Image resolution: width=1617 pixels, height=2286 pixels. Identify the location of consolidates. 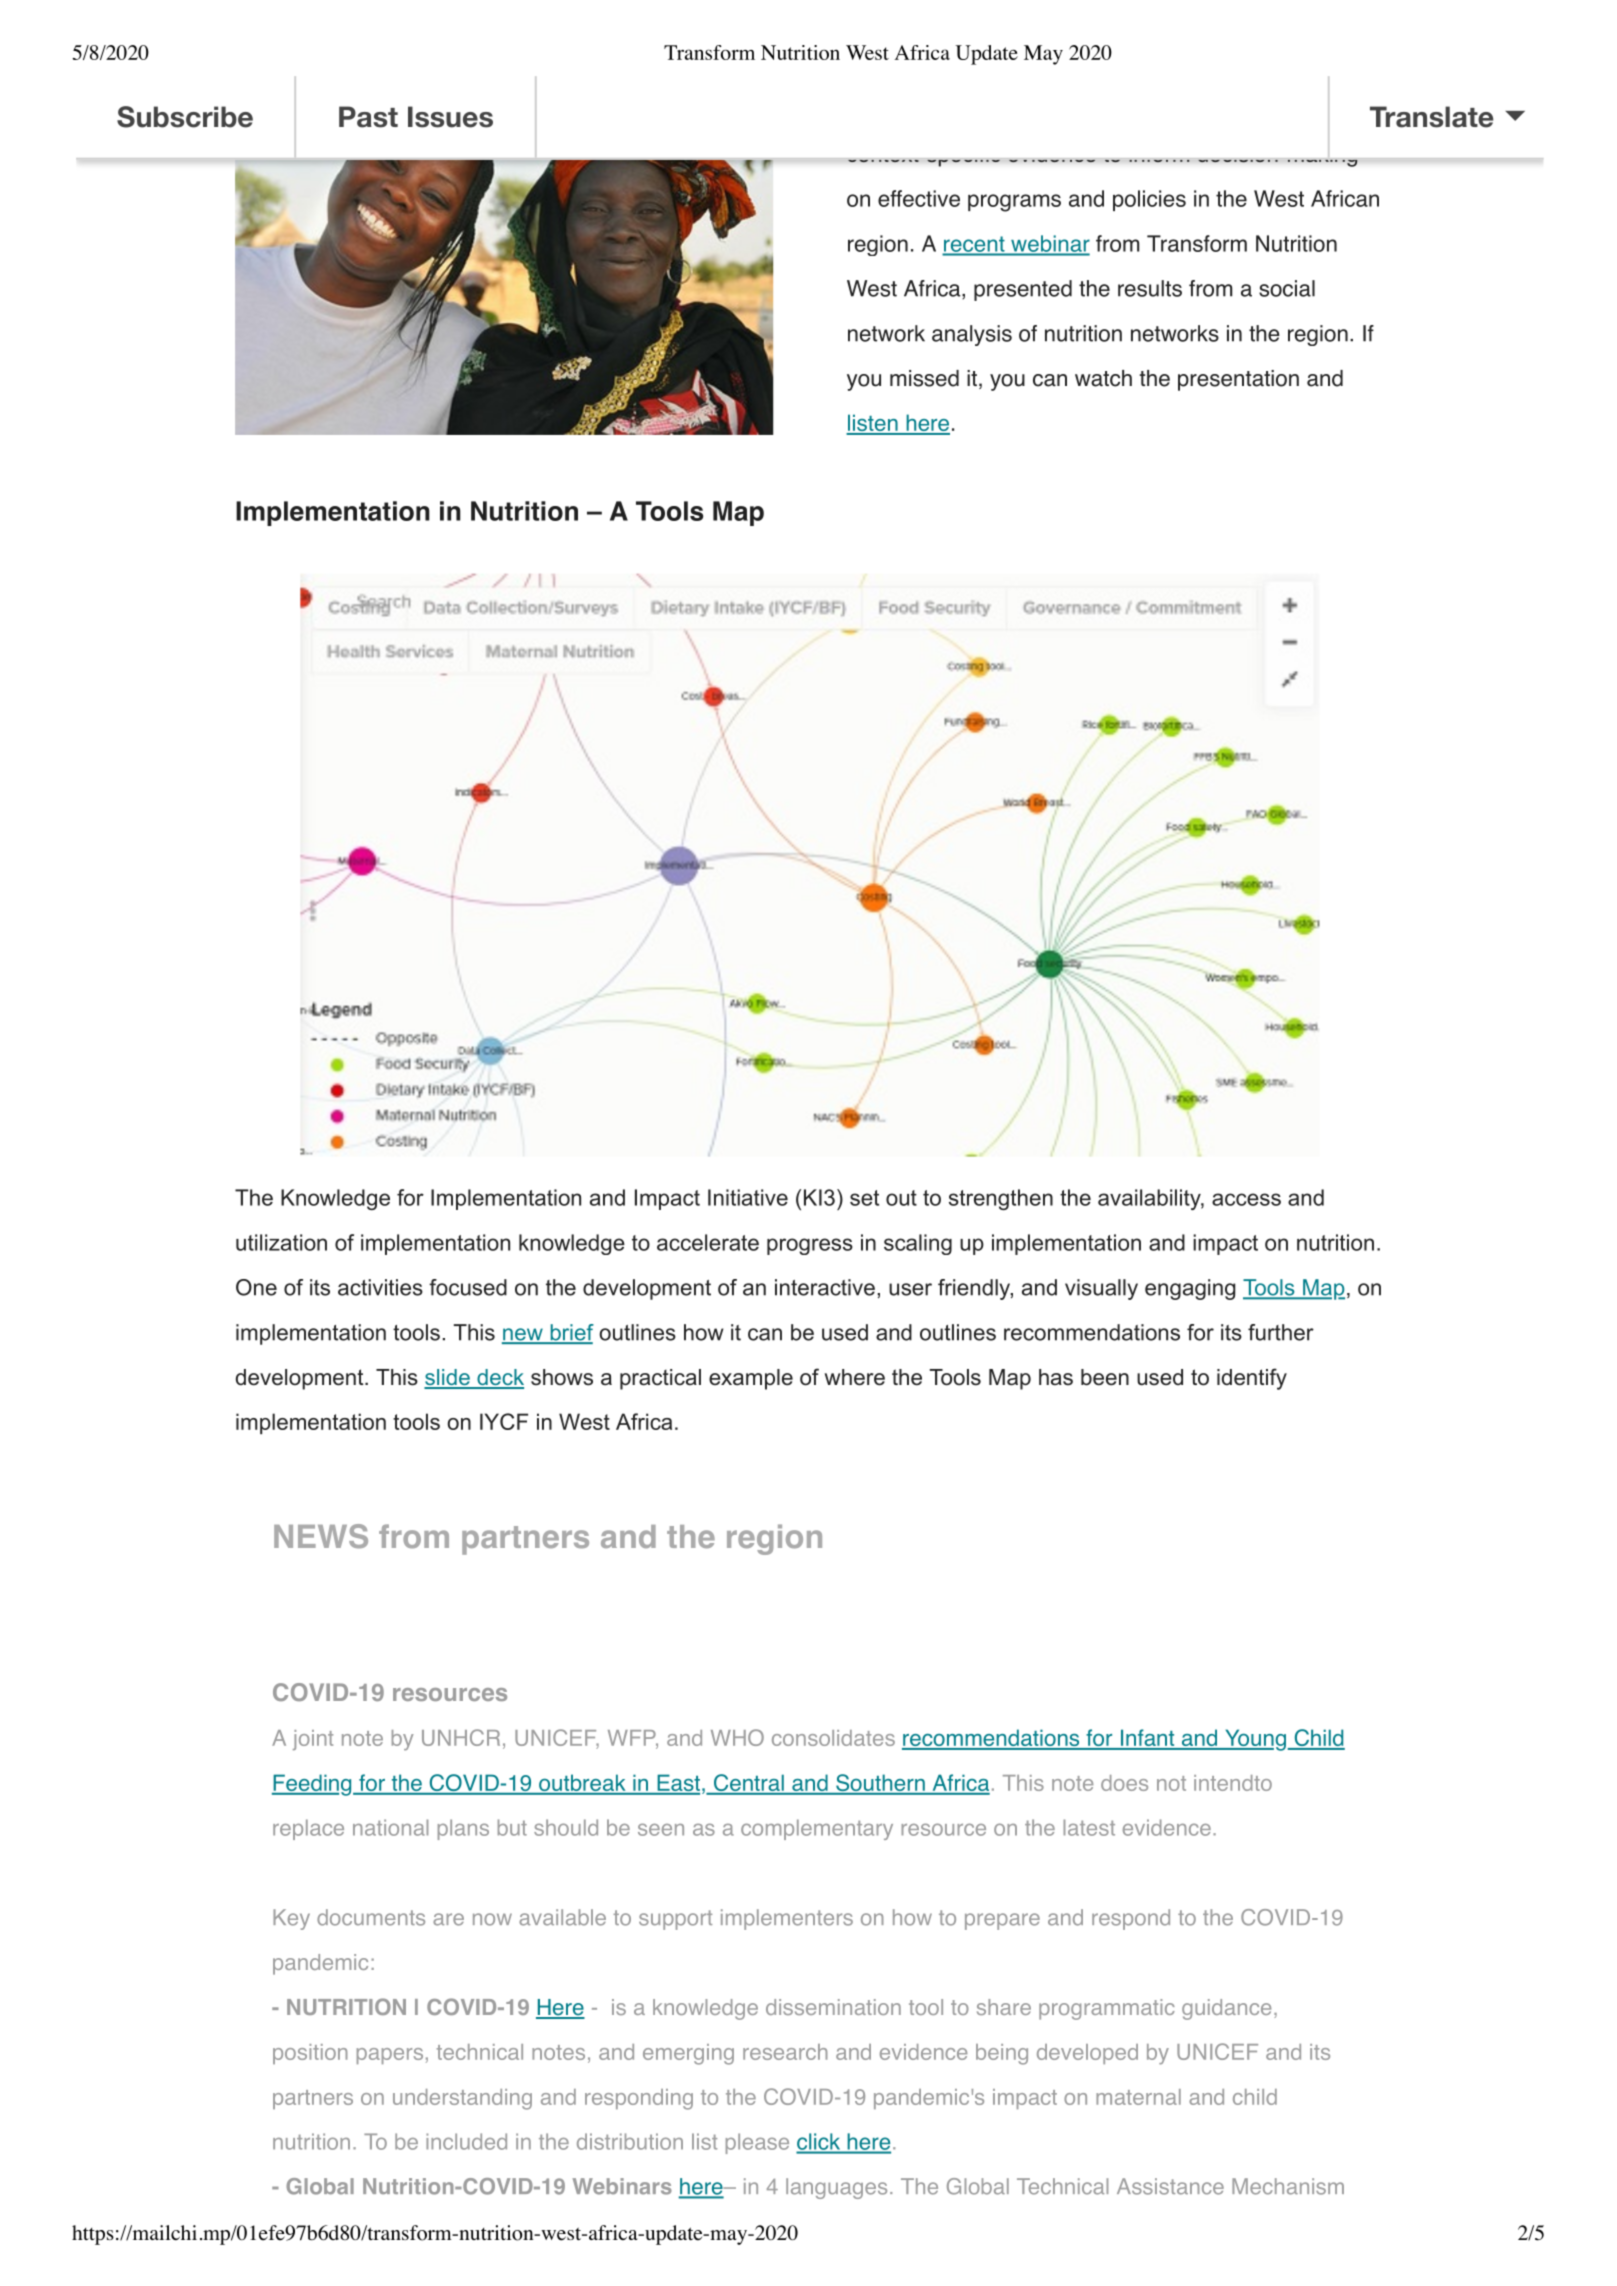
(833, 1738).
